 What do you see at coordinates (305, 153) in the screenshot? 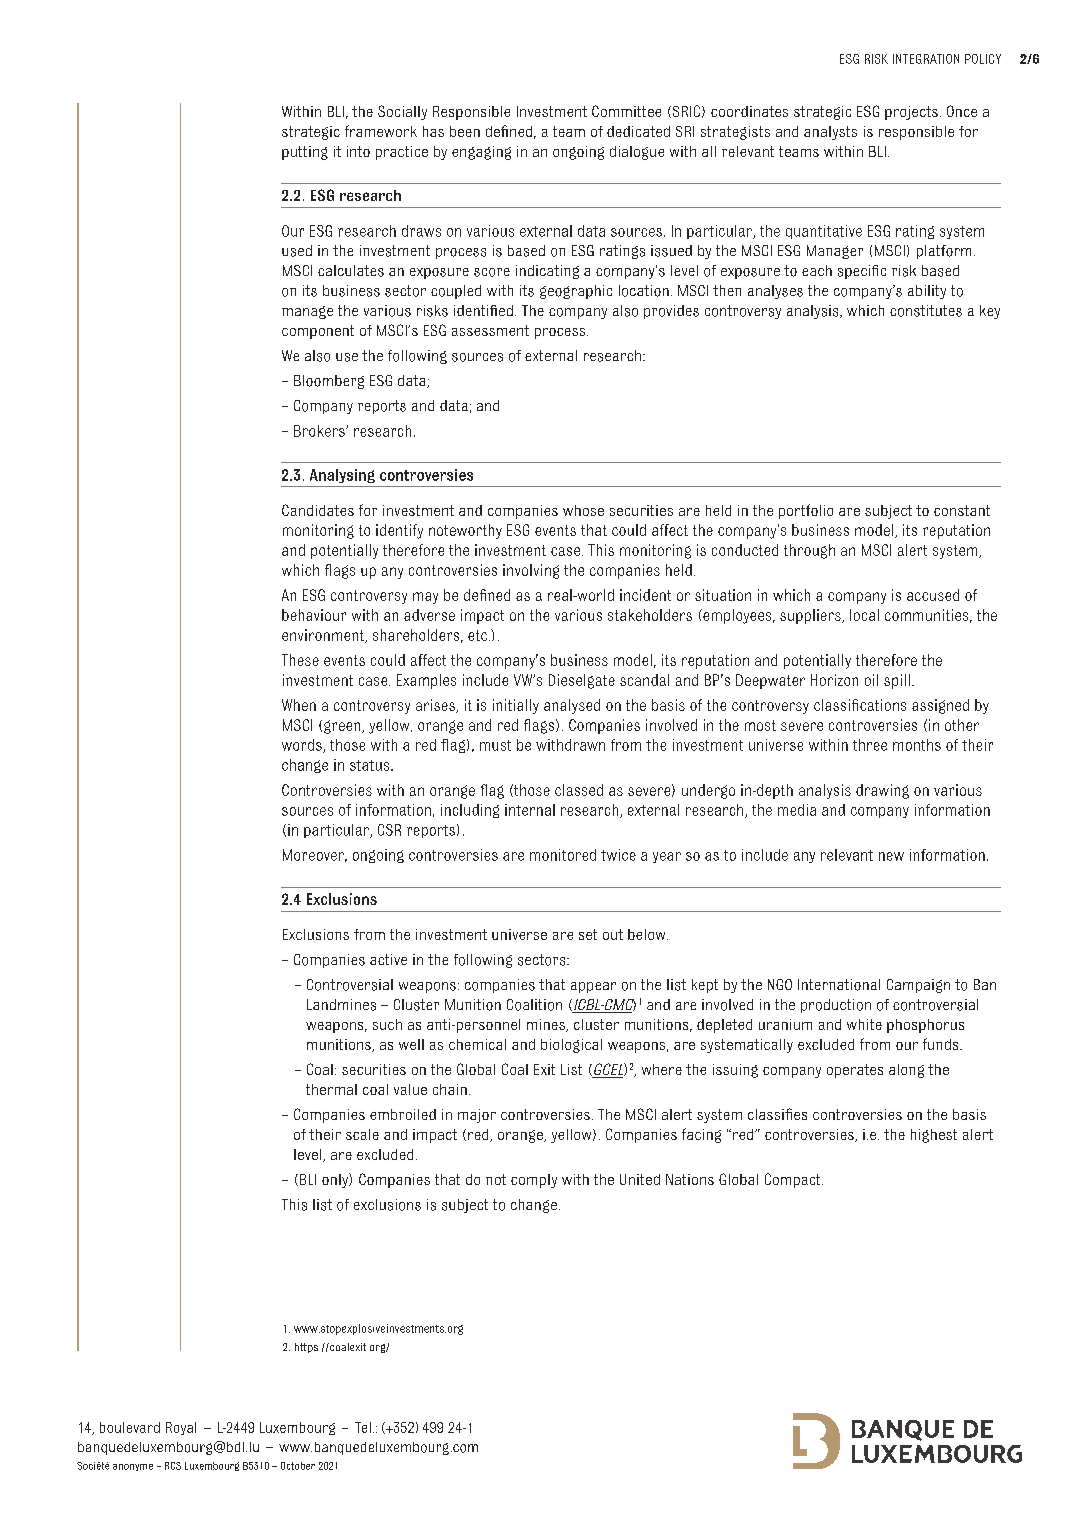
I see `putting` at bounding box center [305, 153].
